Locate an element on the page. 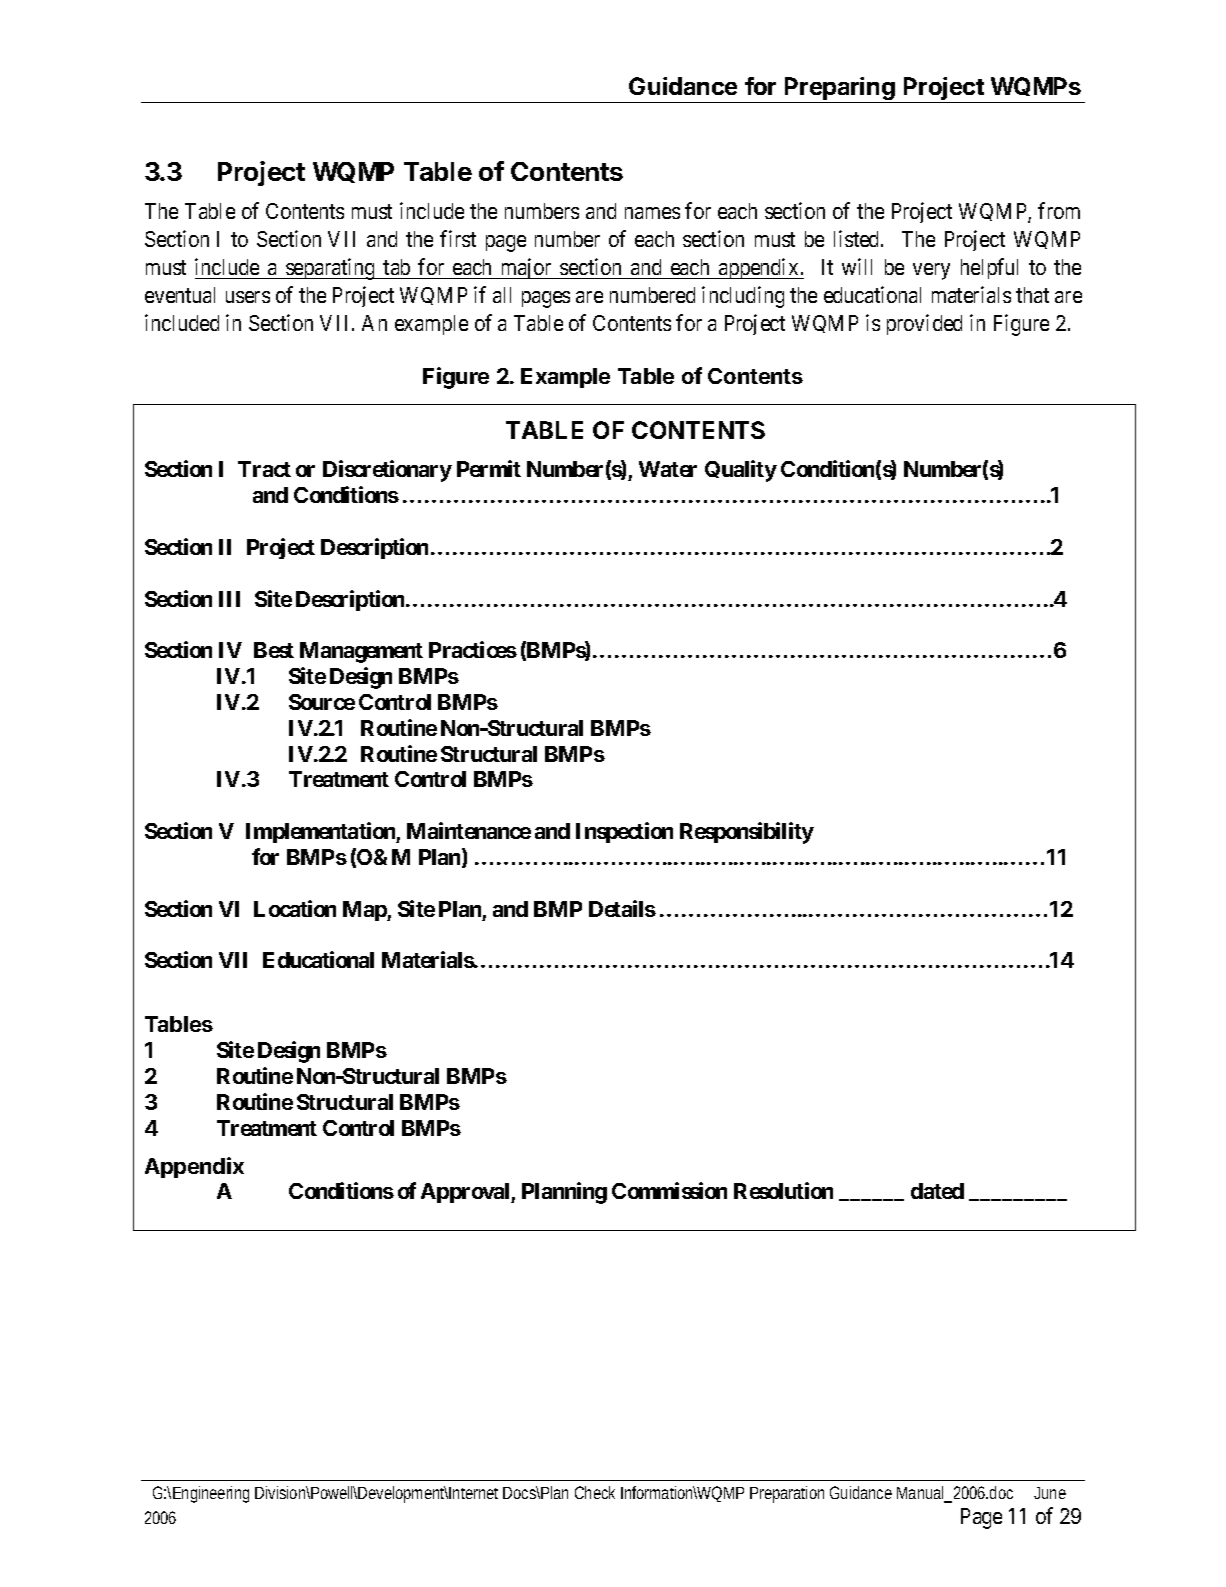  Preparing is located at coordinates (840, 90).
